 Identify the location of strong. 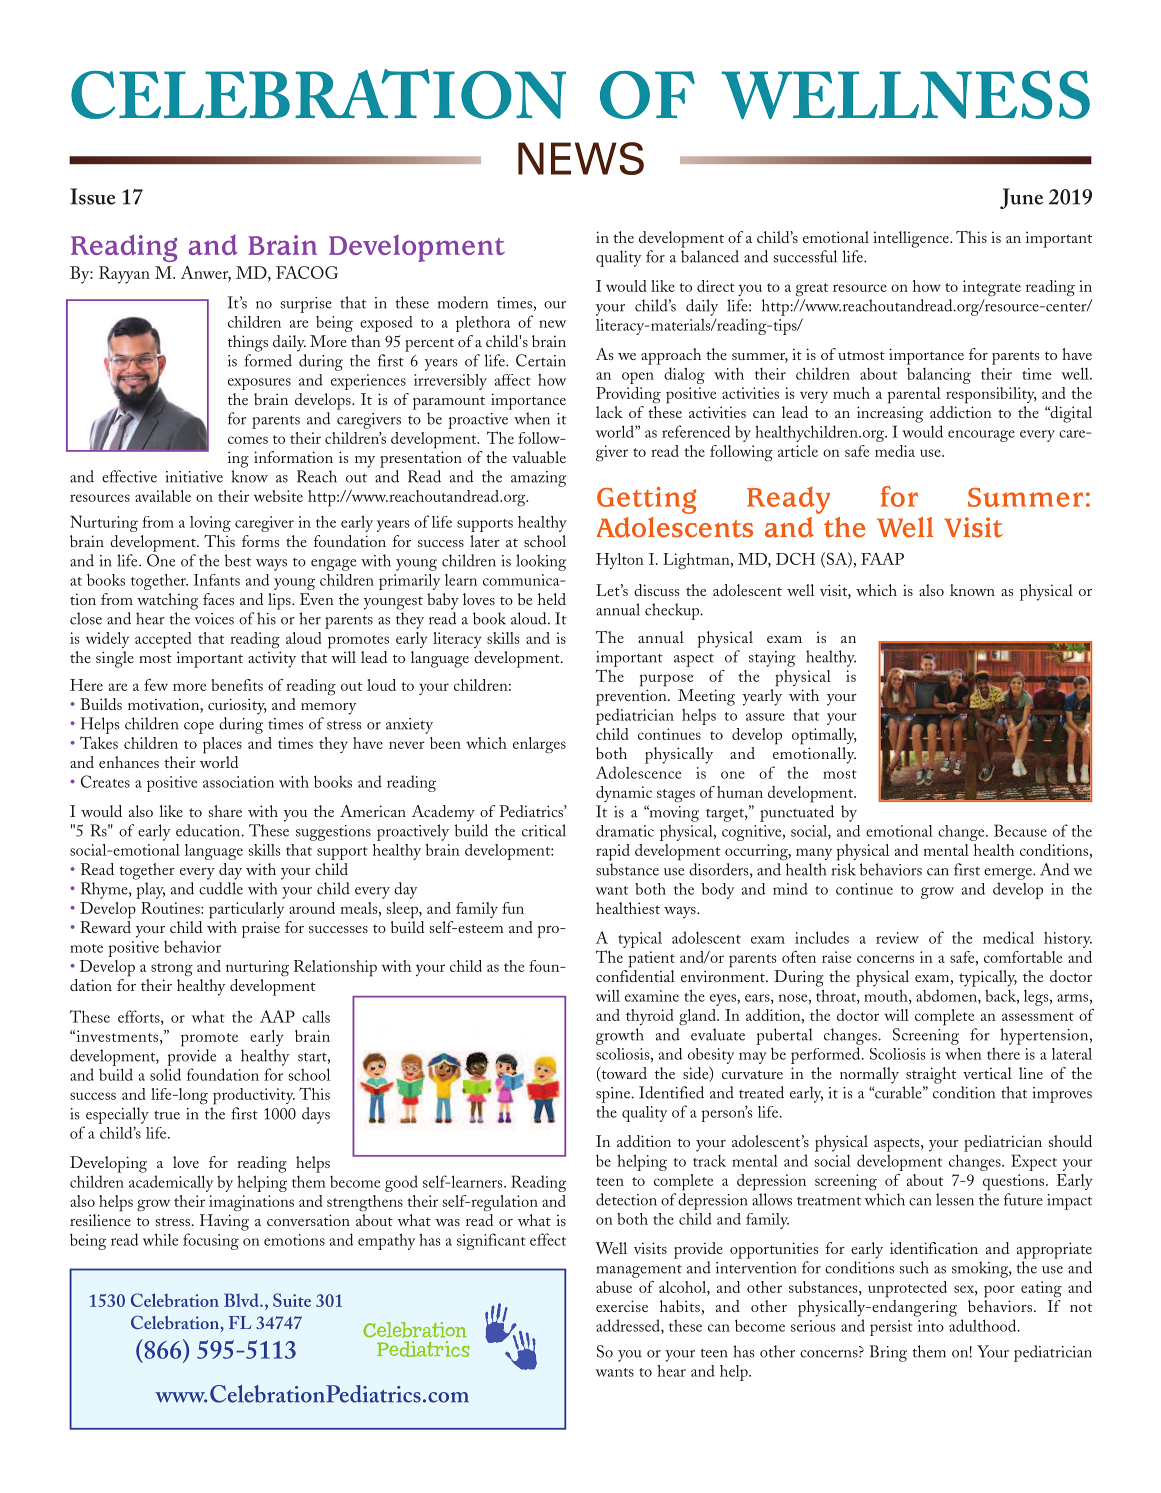
(172, 970).
